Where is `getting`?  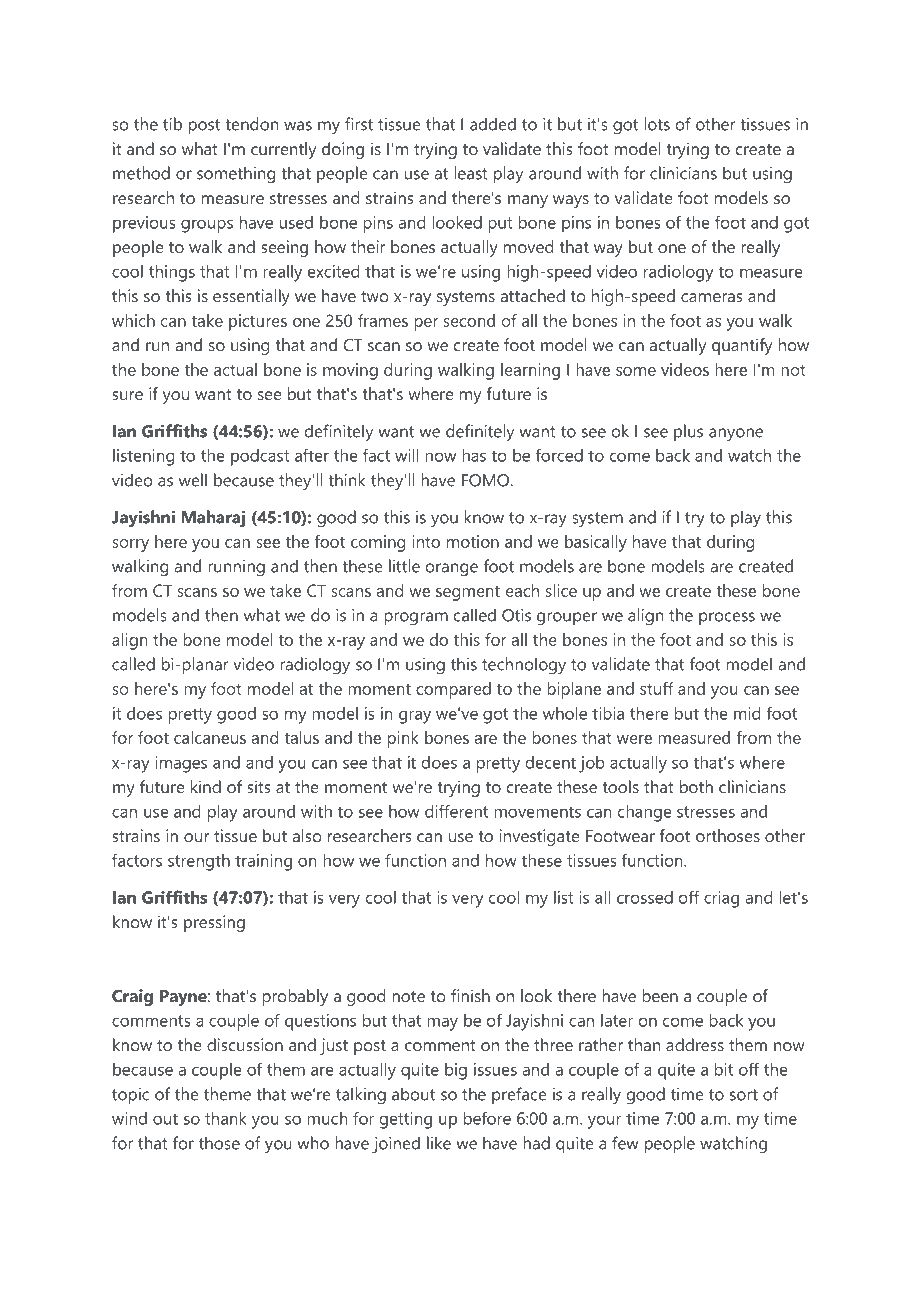 getting is located at coordinates (406, 1120).
